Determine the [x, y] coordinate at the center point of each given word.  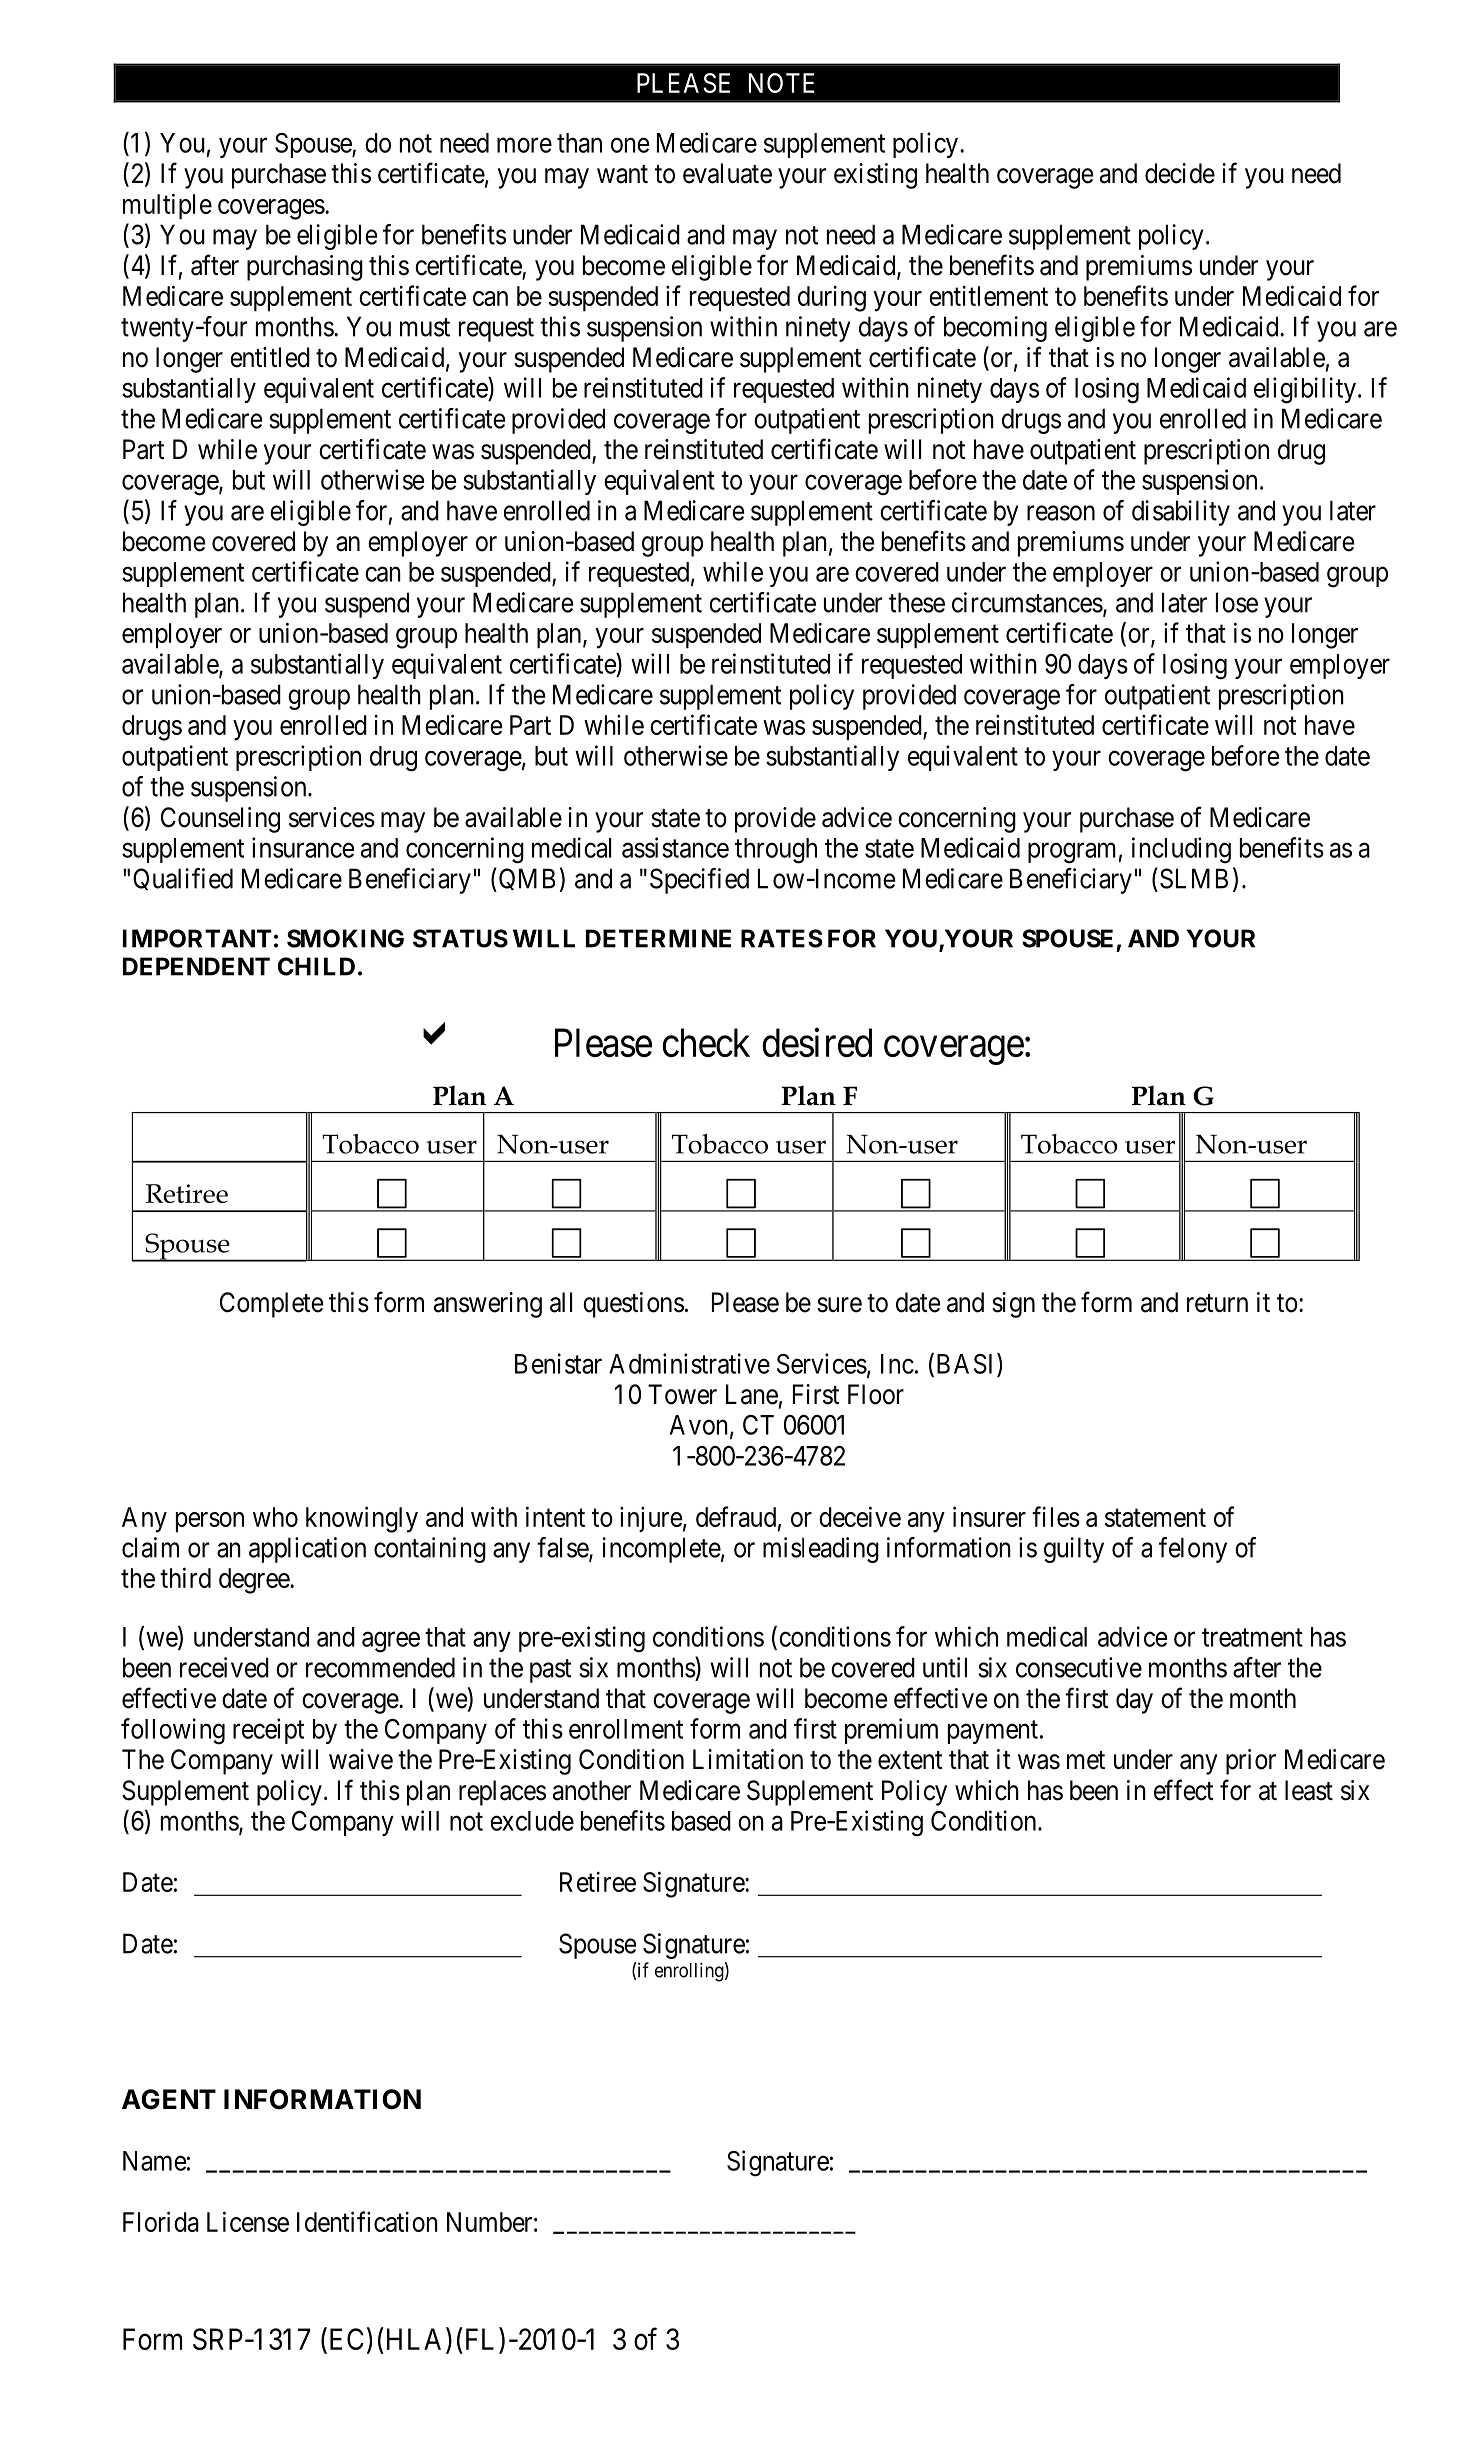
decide [1180, 173]
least [1309, 1790]
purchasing [305, 268]
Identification [367, 2221]
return [1217, 1303]
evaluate [727, 173]
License [248, 2221]
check [706, 1042]
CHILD [316, 966]
